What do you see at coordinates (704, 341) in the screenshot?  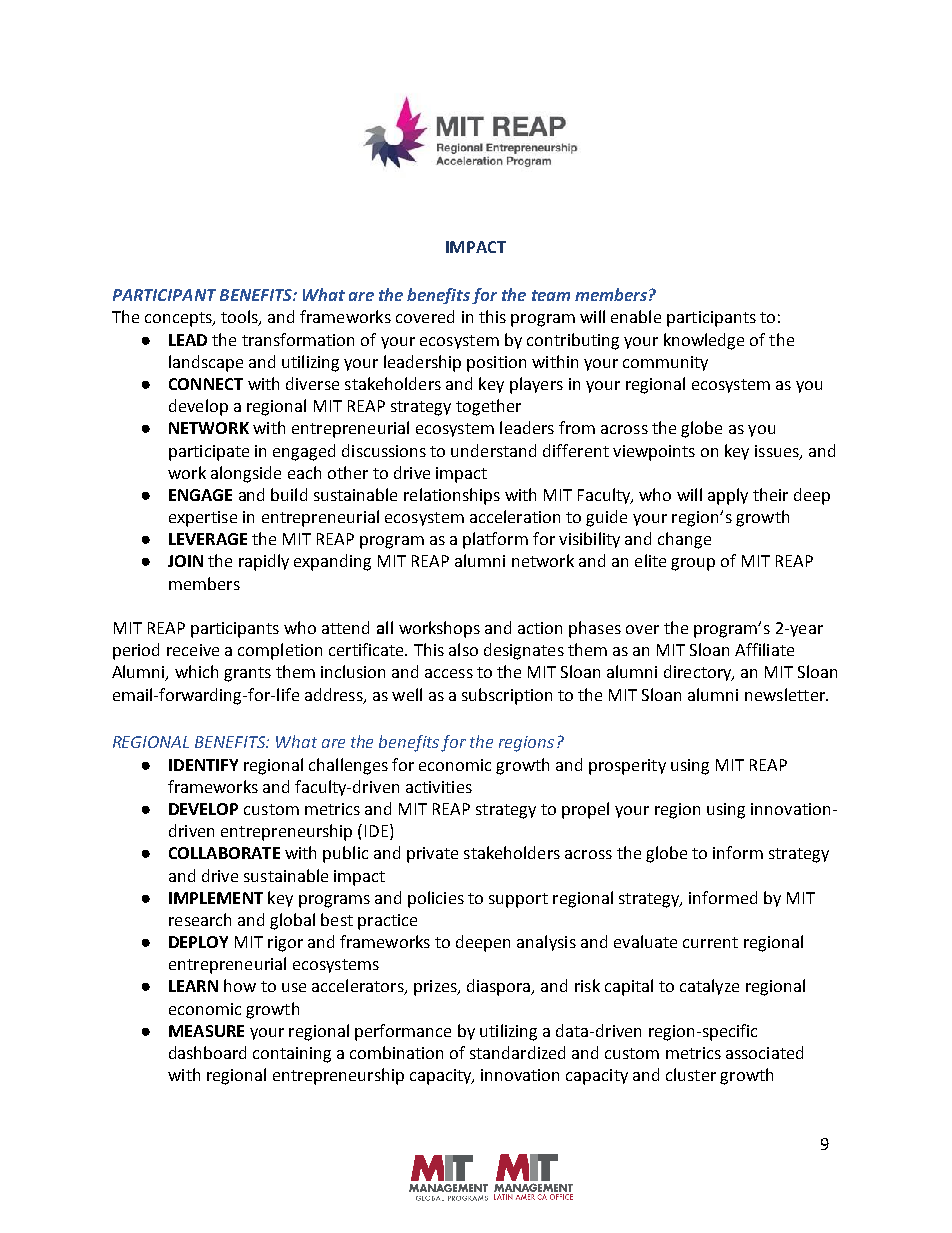 I see `knowledge` at bounding box center [704, 341].
